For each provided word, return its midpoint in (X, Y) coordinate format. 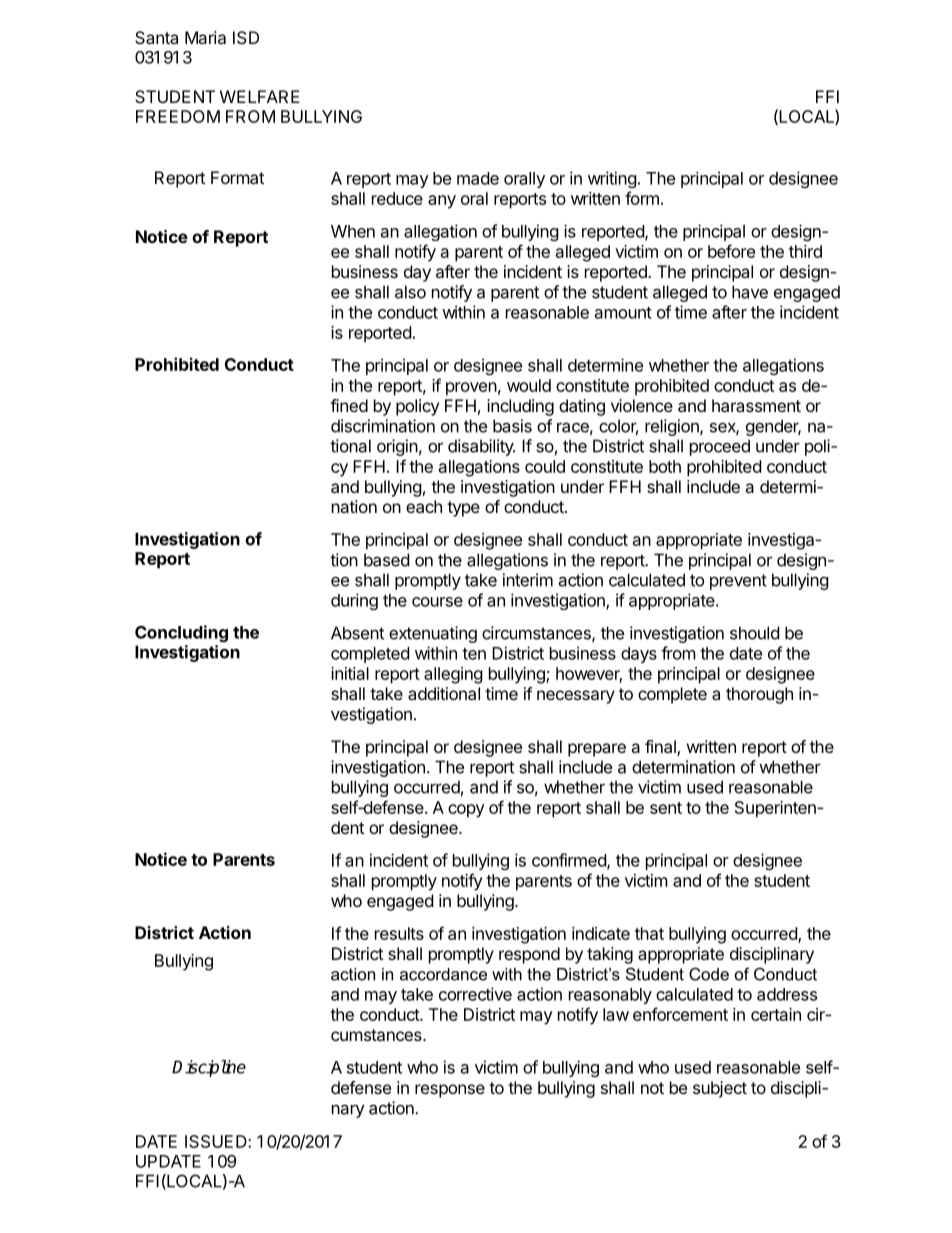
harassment (756, 405)
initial (350, 673)
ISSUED (217, 1141)
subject (720, 1089)
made (478, 178)
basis (512, 426)
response (450, 1091)
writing (612, 179)
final (661, 748)
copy (466, 811)
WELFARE (260, 96)
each (424, 506)
